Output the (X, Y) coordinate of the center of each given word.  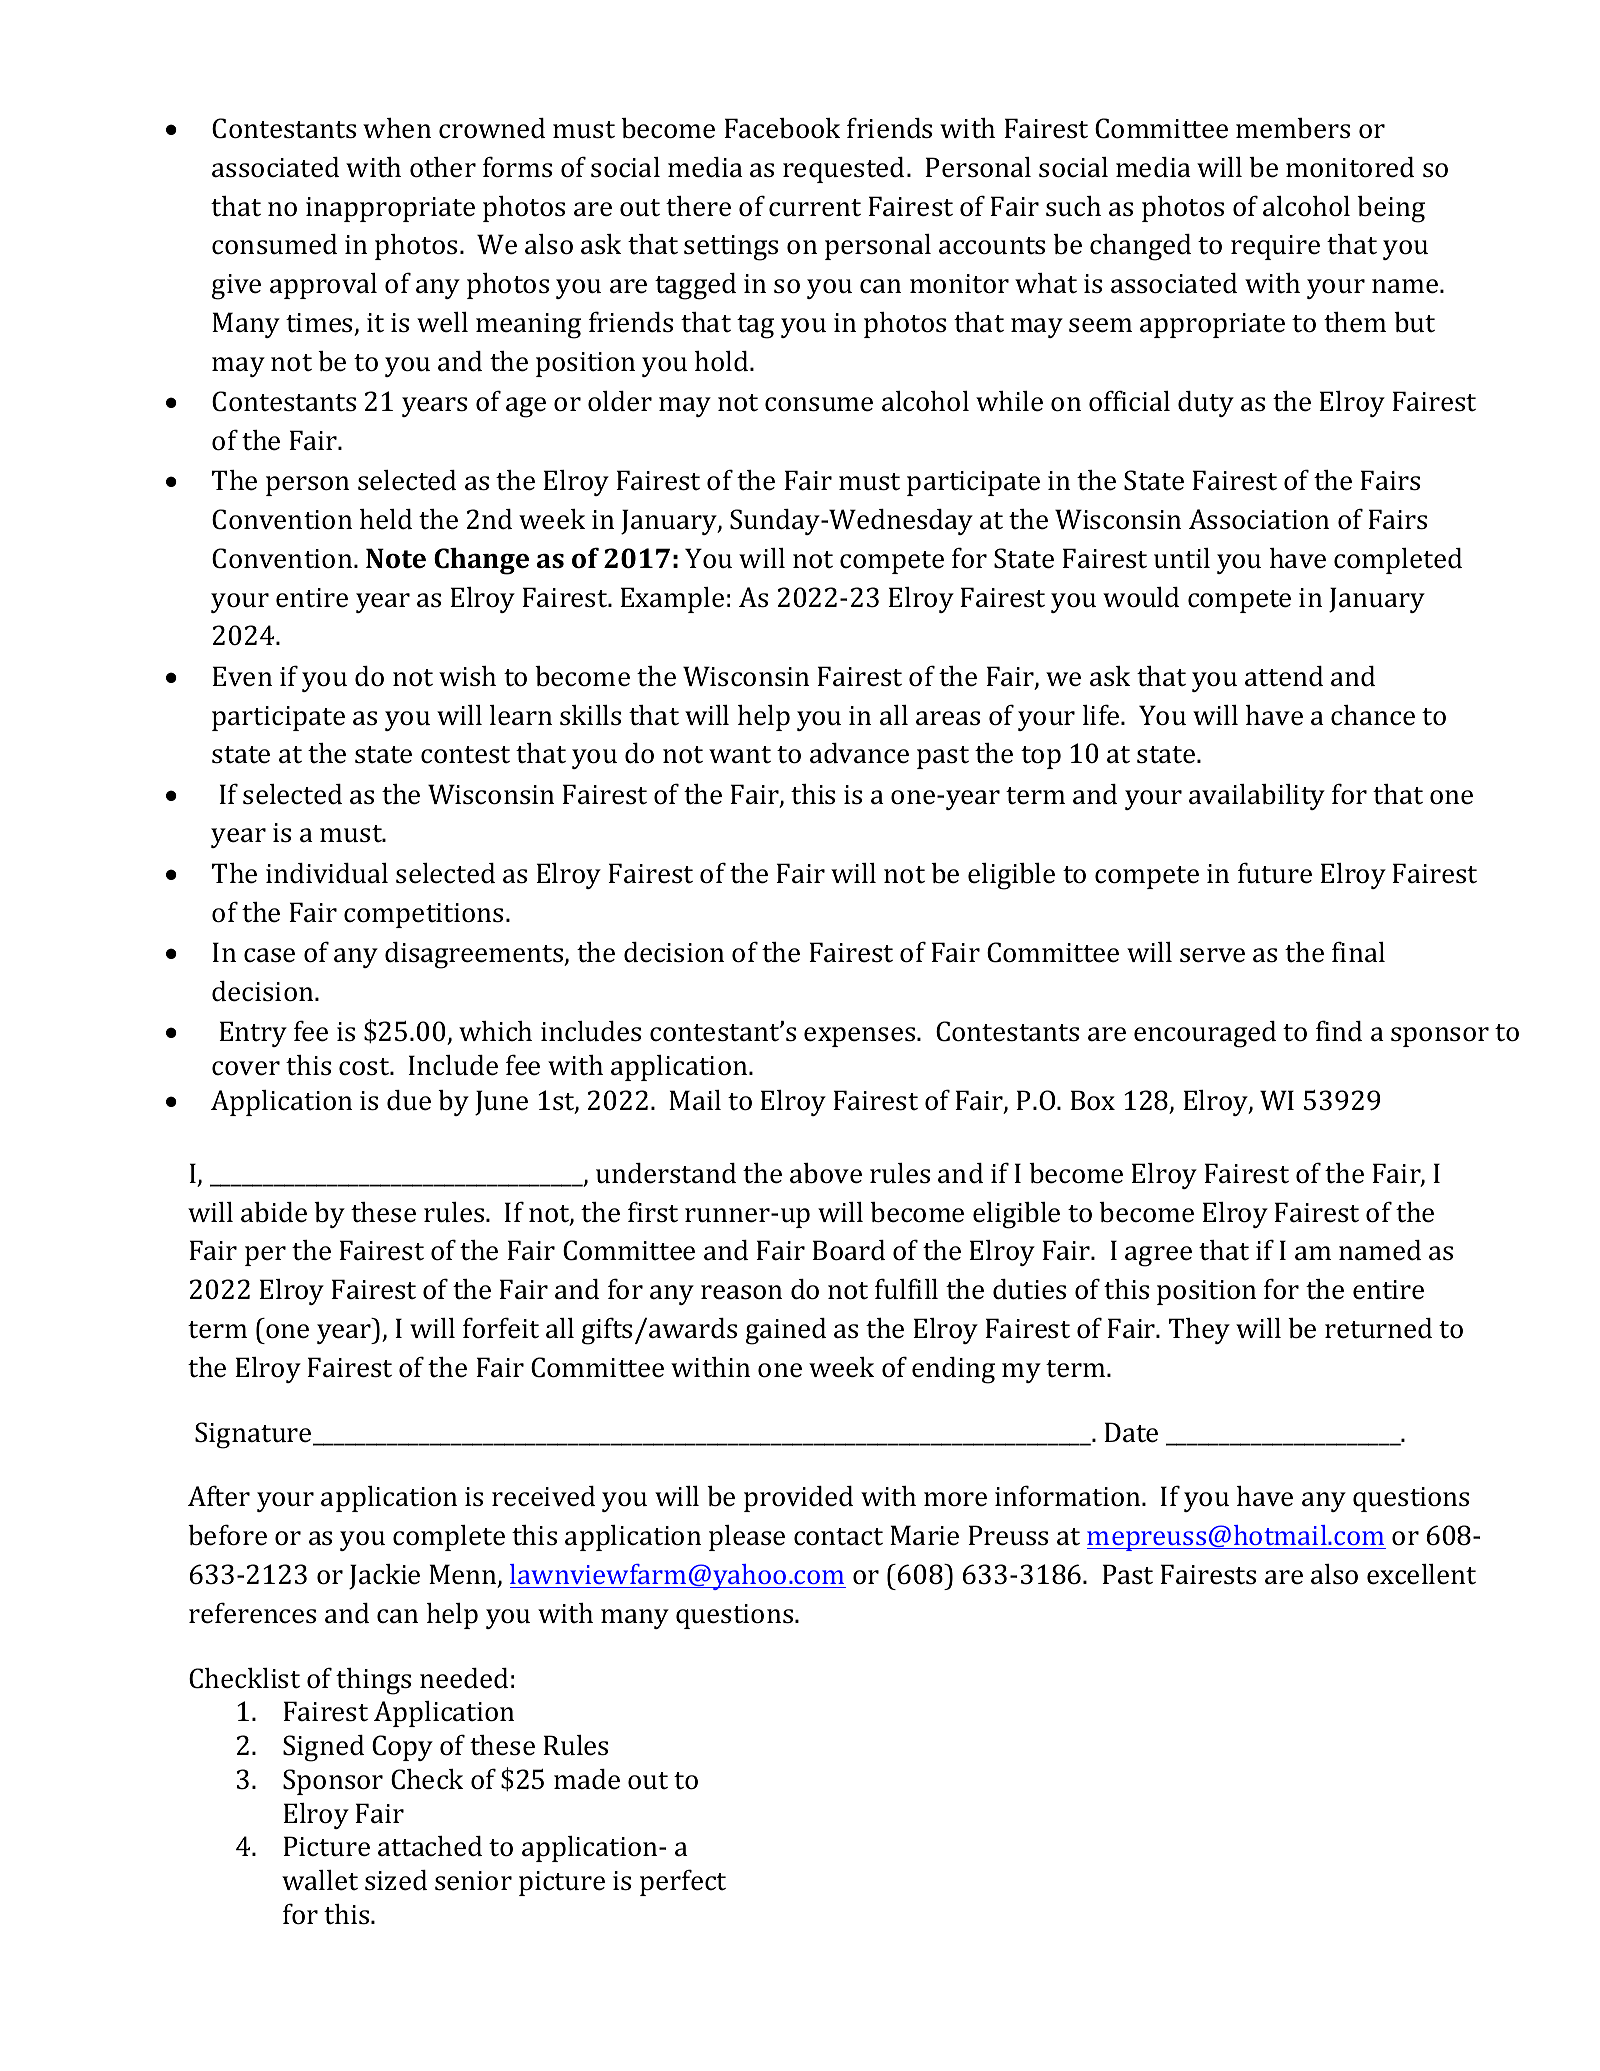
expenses (861, 1037)
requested (843, 170)
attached (430, 1846)
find (1339, 1031)
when (397, 128)
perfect (683, 1882)
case (269, 955)
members (1293, 128)
